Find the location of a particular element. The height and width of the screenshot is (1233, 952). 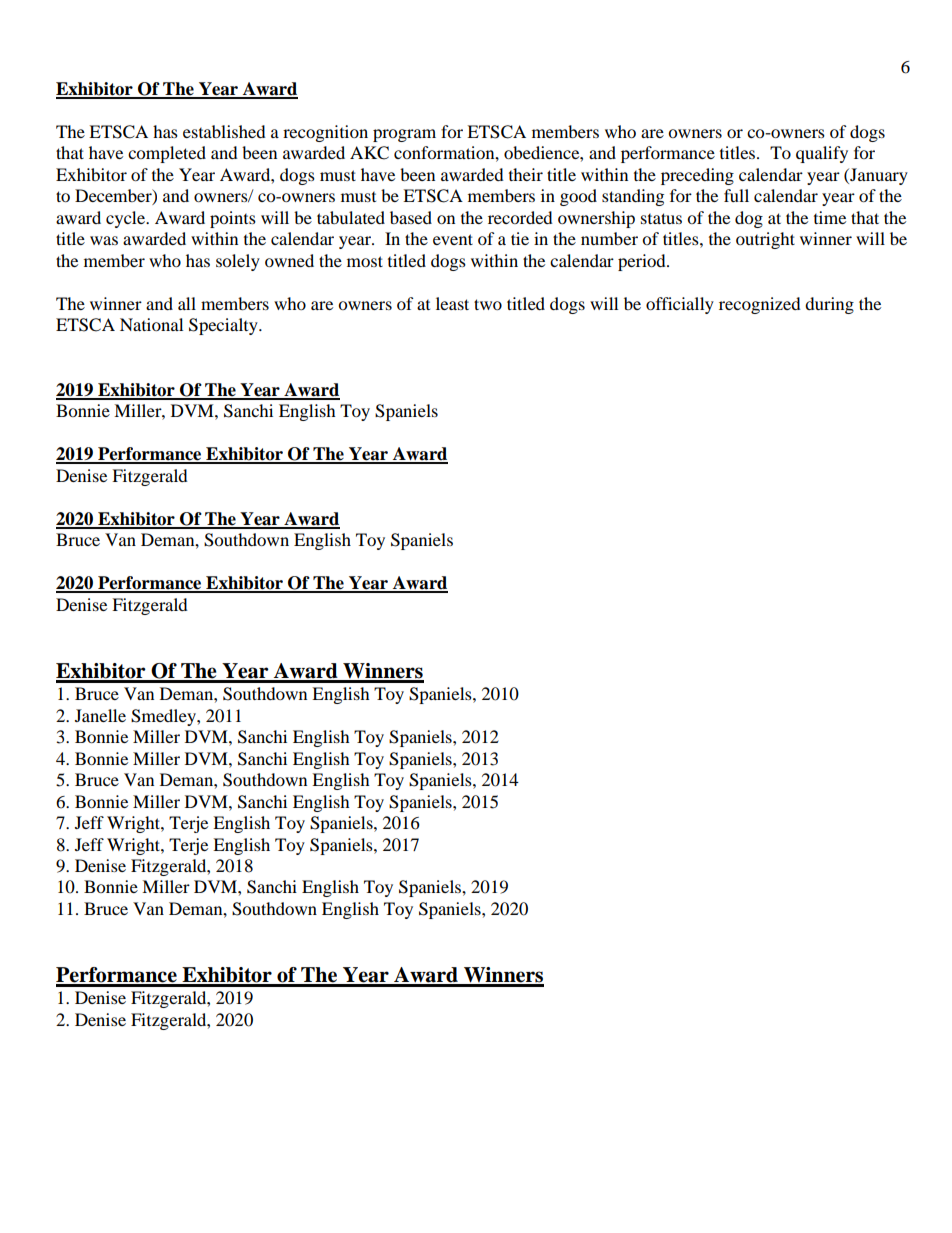

Specialty is located at coordinates (224, 326).
